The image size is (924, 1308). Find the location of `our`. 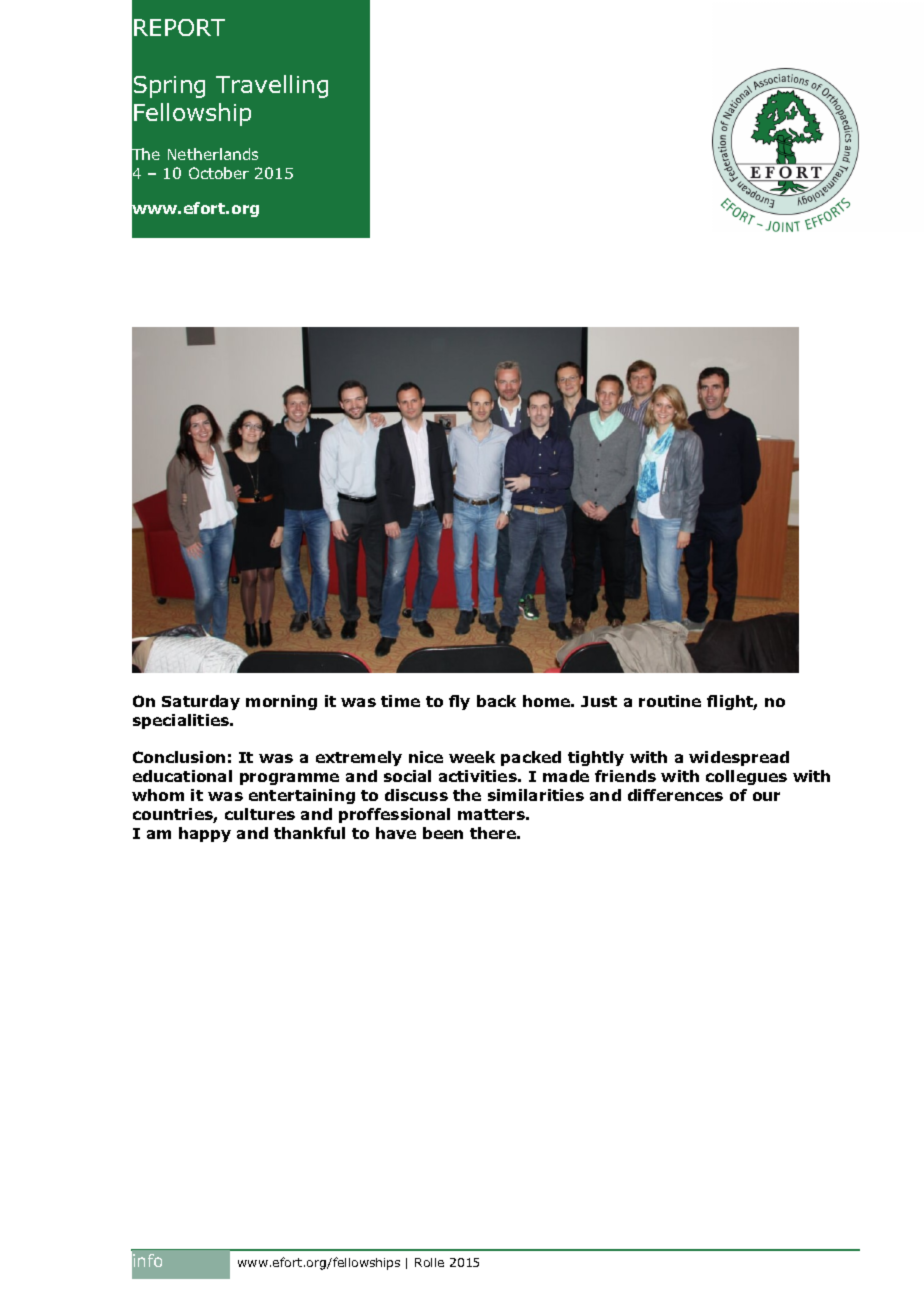

our is located at coordinates (766, 796).
